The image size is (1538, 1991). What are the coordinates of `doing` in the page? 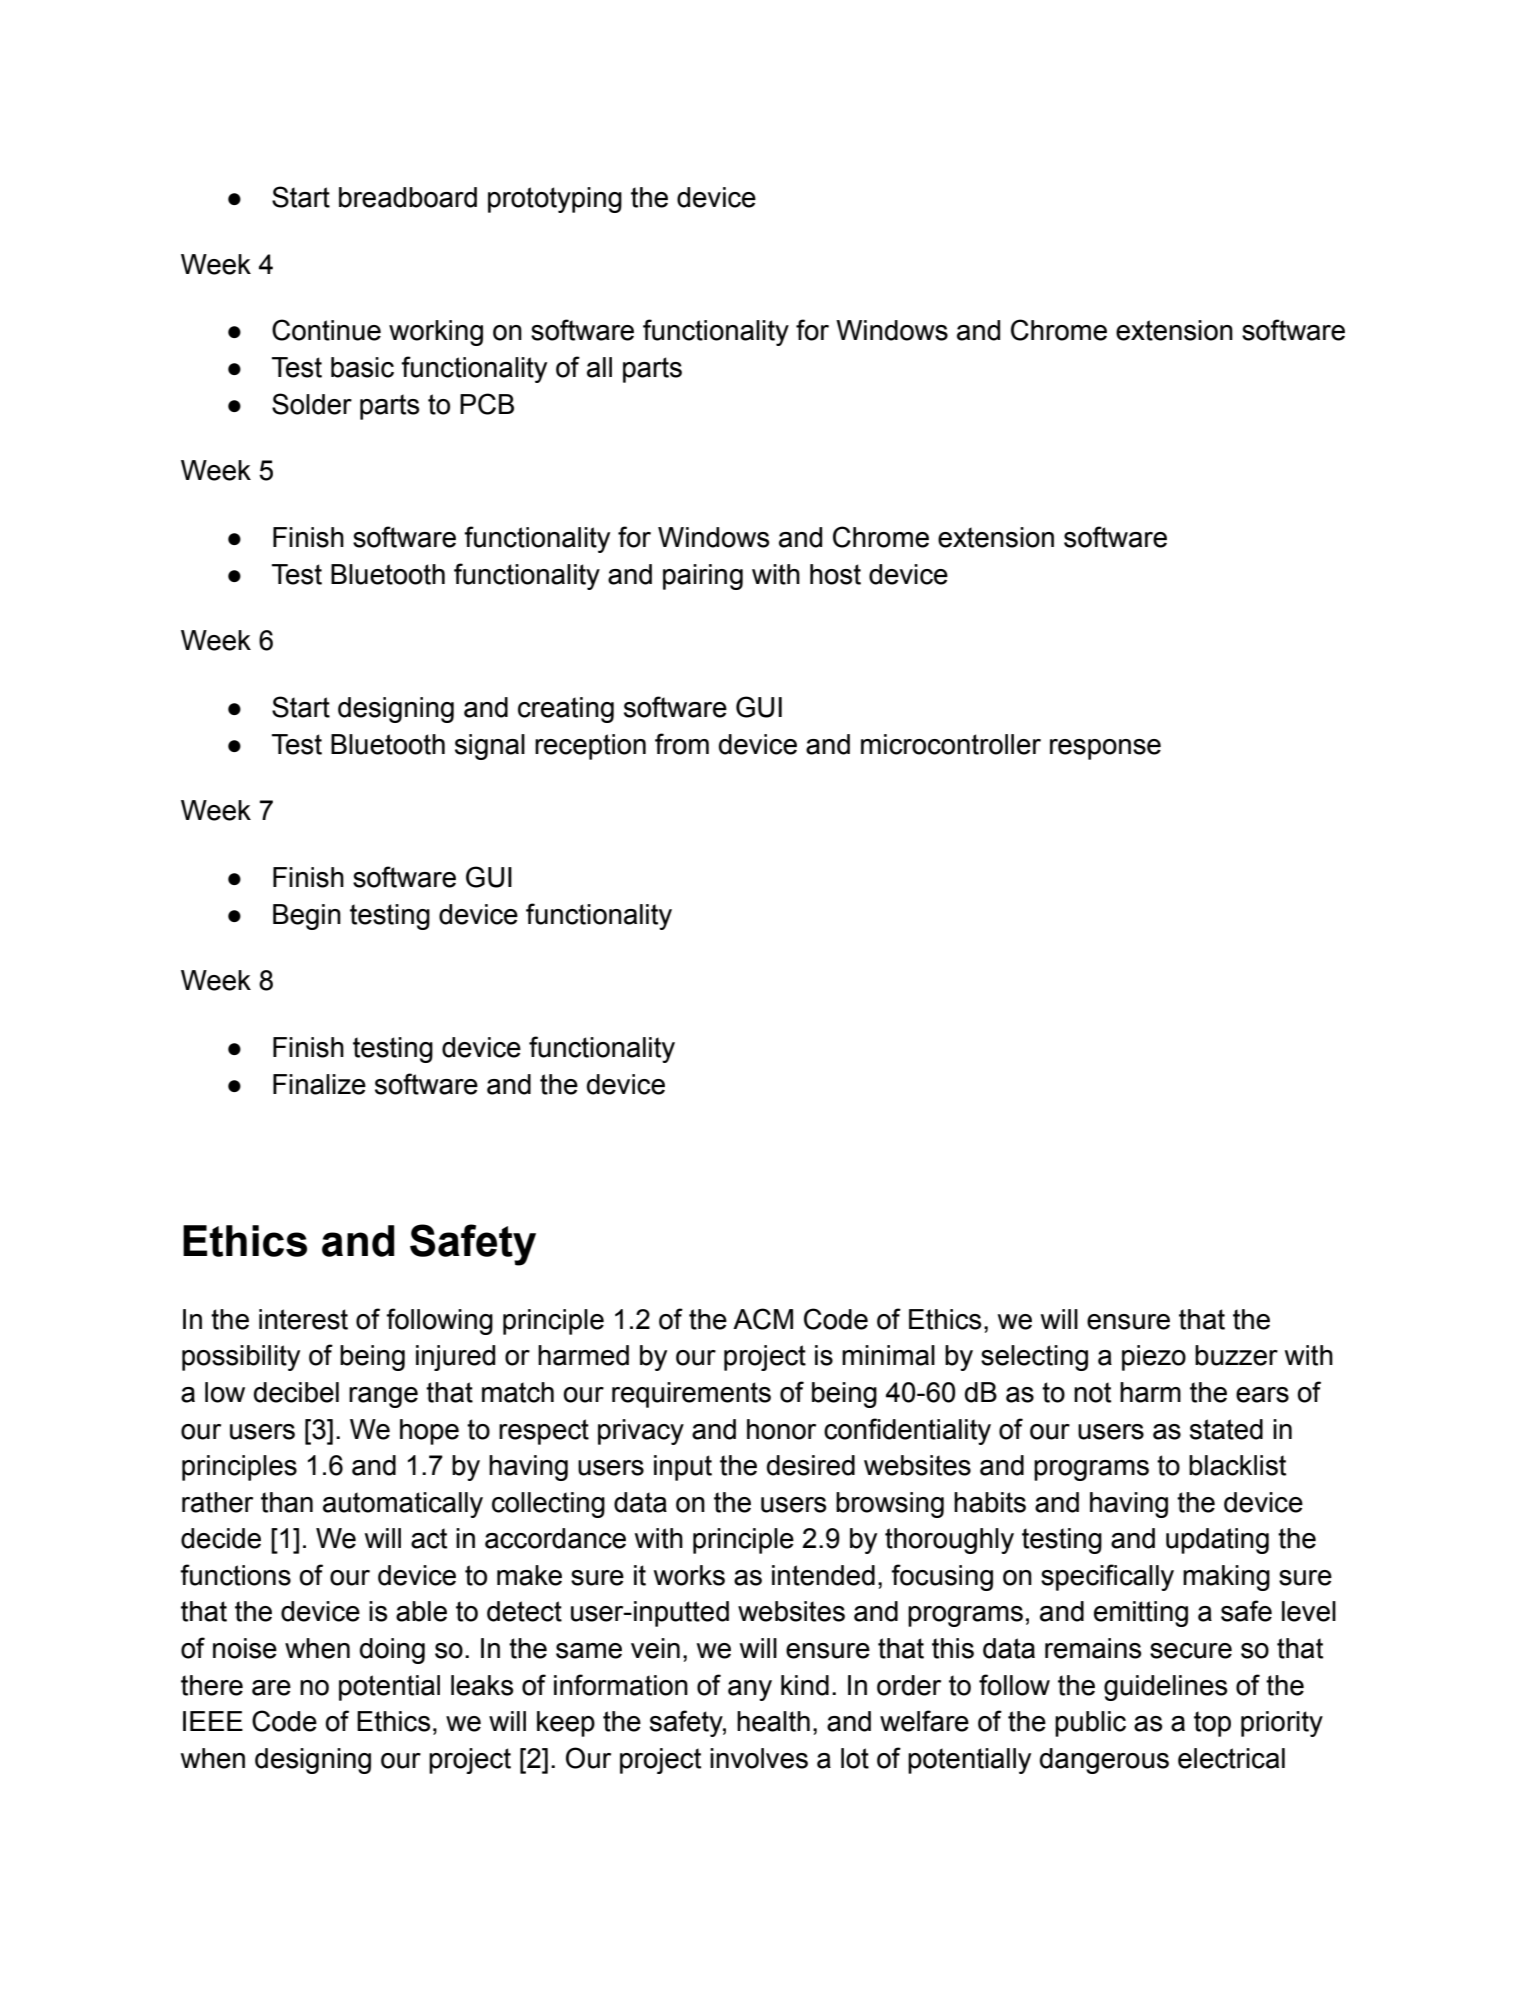 It's located at (392, 1651).
